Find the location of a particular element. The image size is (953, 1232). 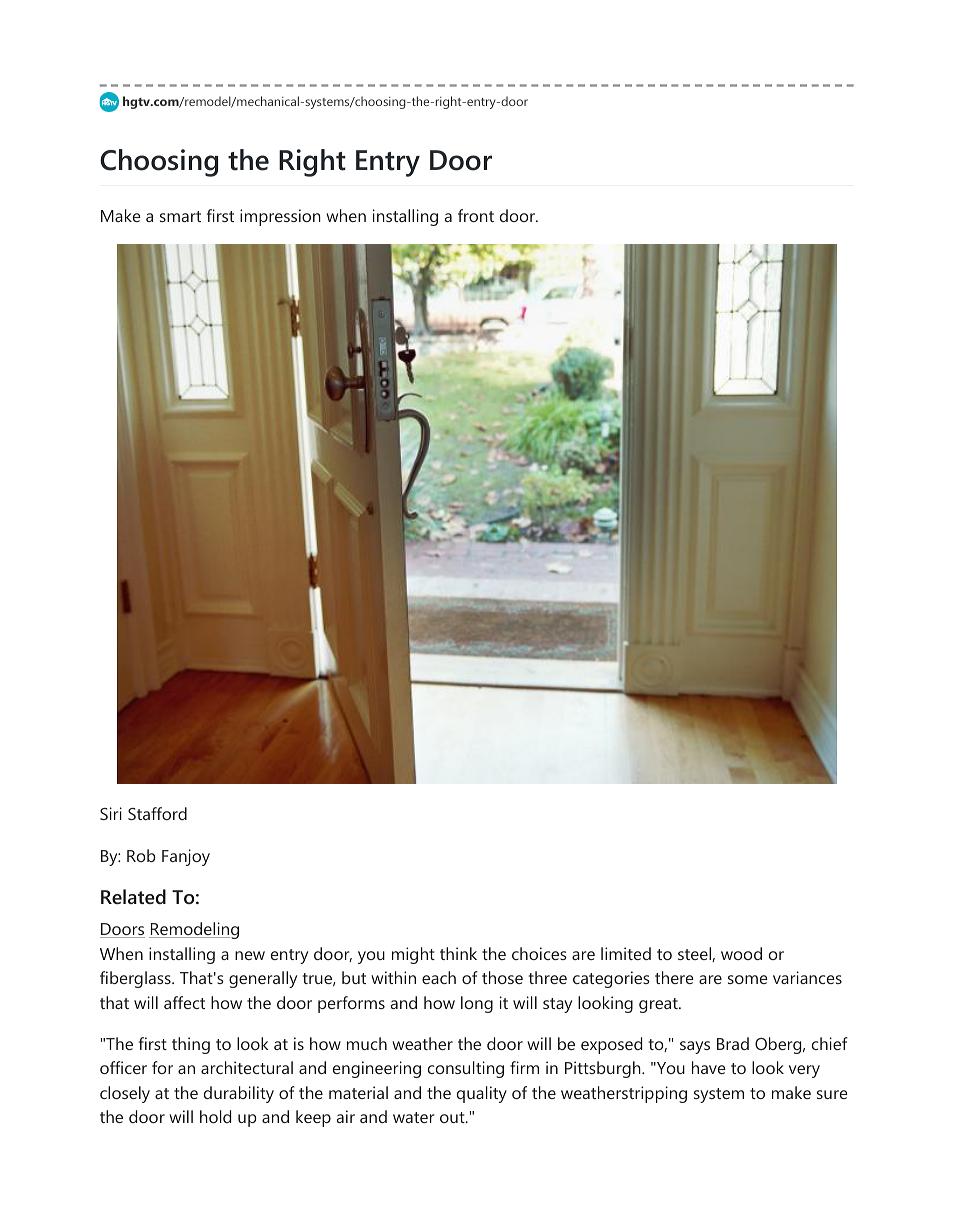

wood is located at coordinates (741, 953).
